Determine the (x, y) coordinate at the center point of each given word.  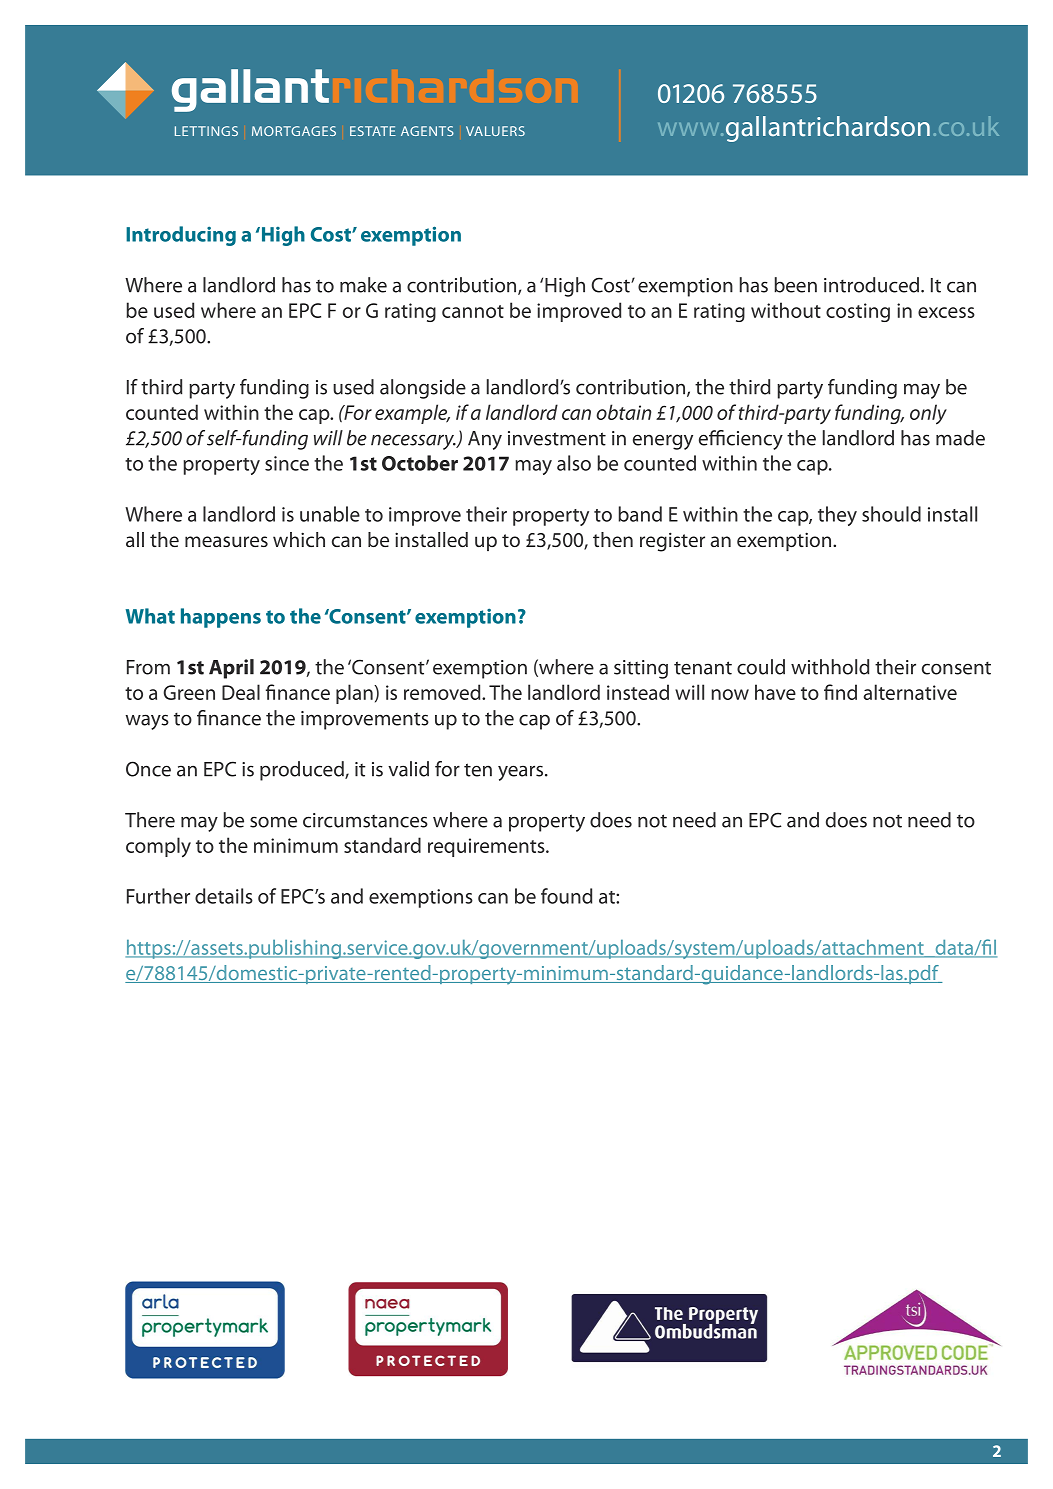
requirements (487, 847)
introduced (873, 285)
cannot (473, 311)
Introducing (181, 236)
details (224, 896)
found (566, 896)
